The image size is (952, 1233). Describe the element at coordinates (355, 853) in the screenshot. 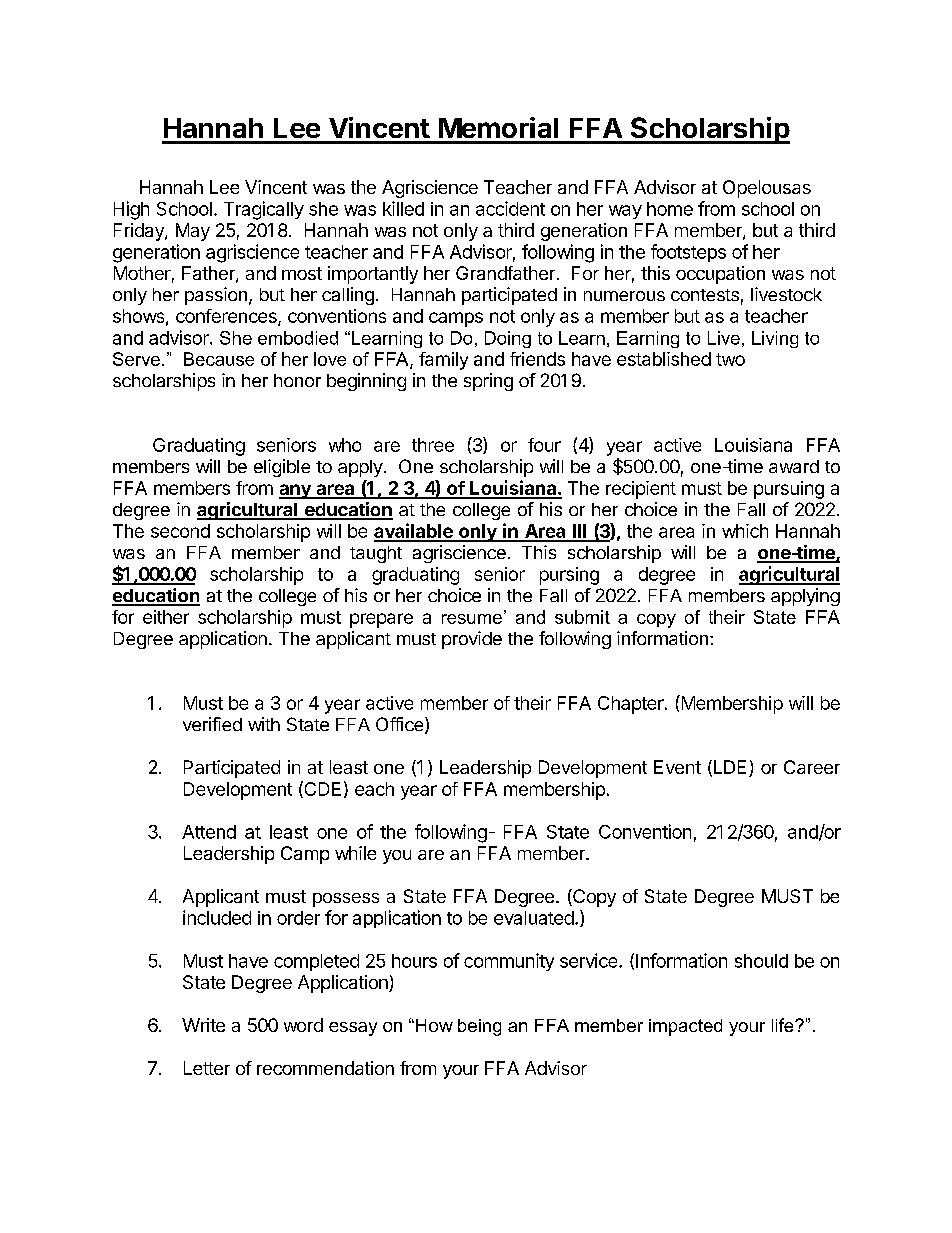

I see `while` at that location.
